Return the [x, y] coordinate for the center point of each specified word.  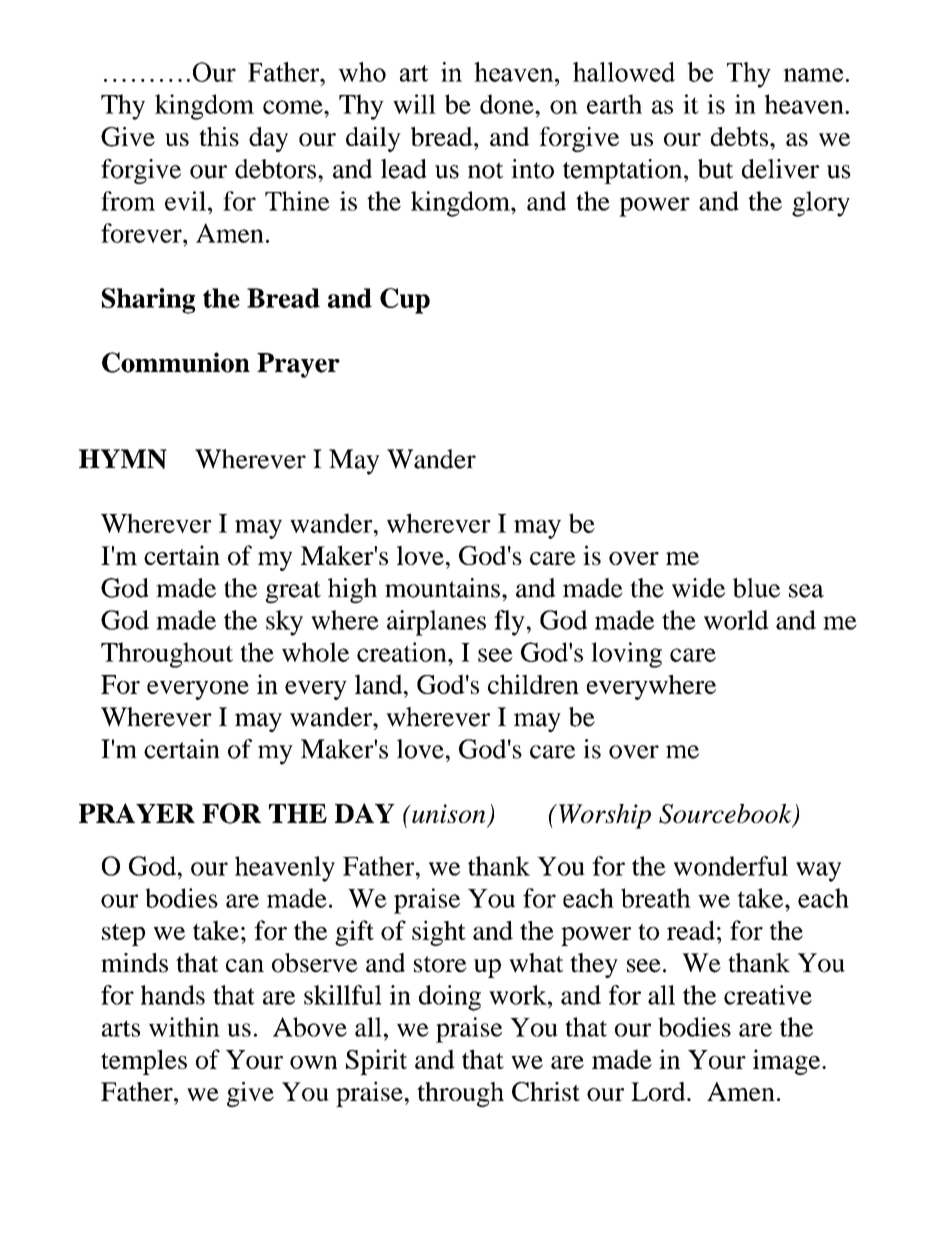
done [508, 104]
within [184, 1027]
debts [741, 136]
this [219, 136]
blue [756, 588]
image [788, 1062]
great [293, 592]
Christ [546, 1092]
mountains [442, 588]
